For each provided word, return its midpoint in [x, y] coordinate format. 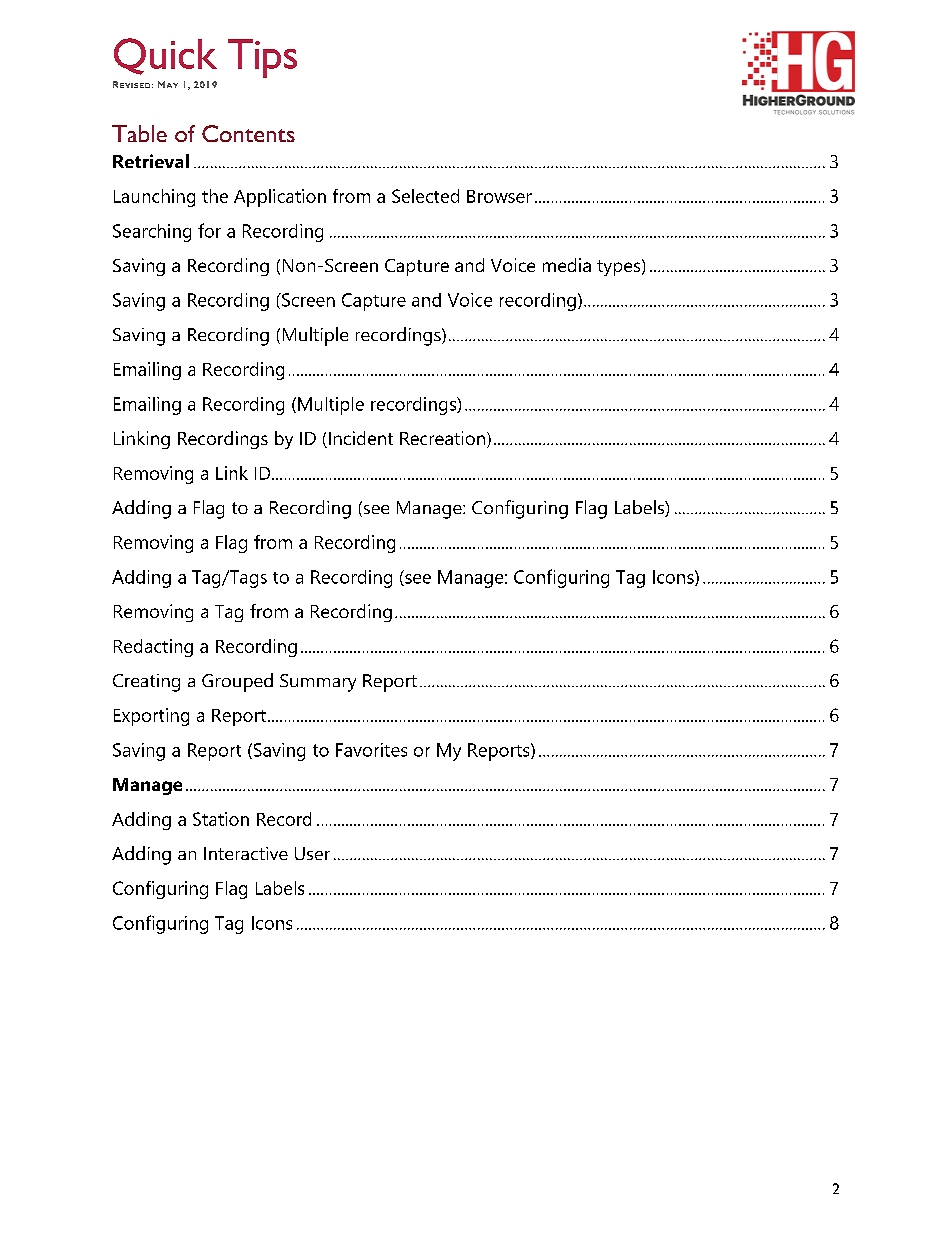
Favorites [371, 750]
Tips [262, 58]
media [567, 265]
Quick [165, 56]
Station [221, 819]
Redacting [153, 648]
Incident [359, 439]
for [209, 230]
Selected [425, 196]
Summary [318, 683]
